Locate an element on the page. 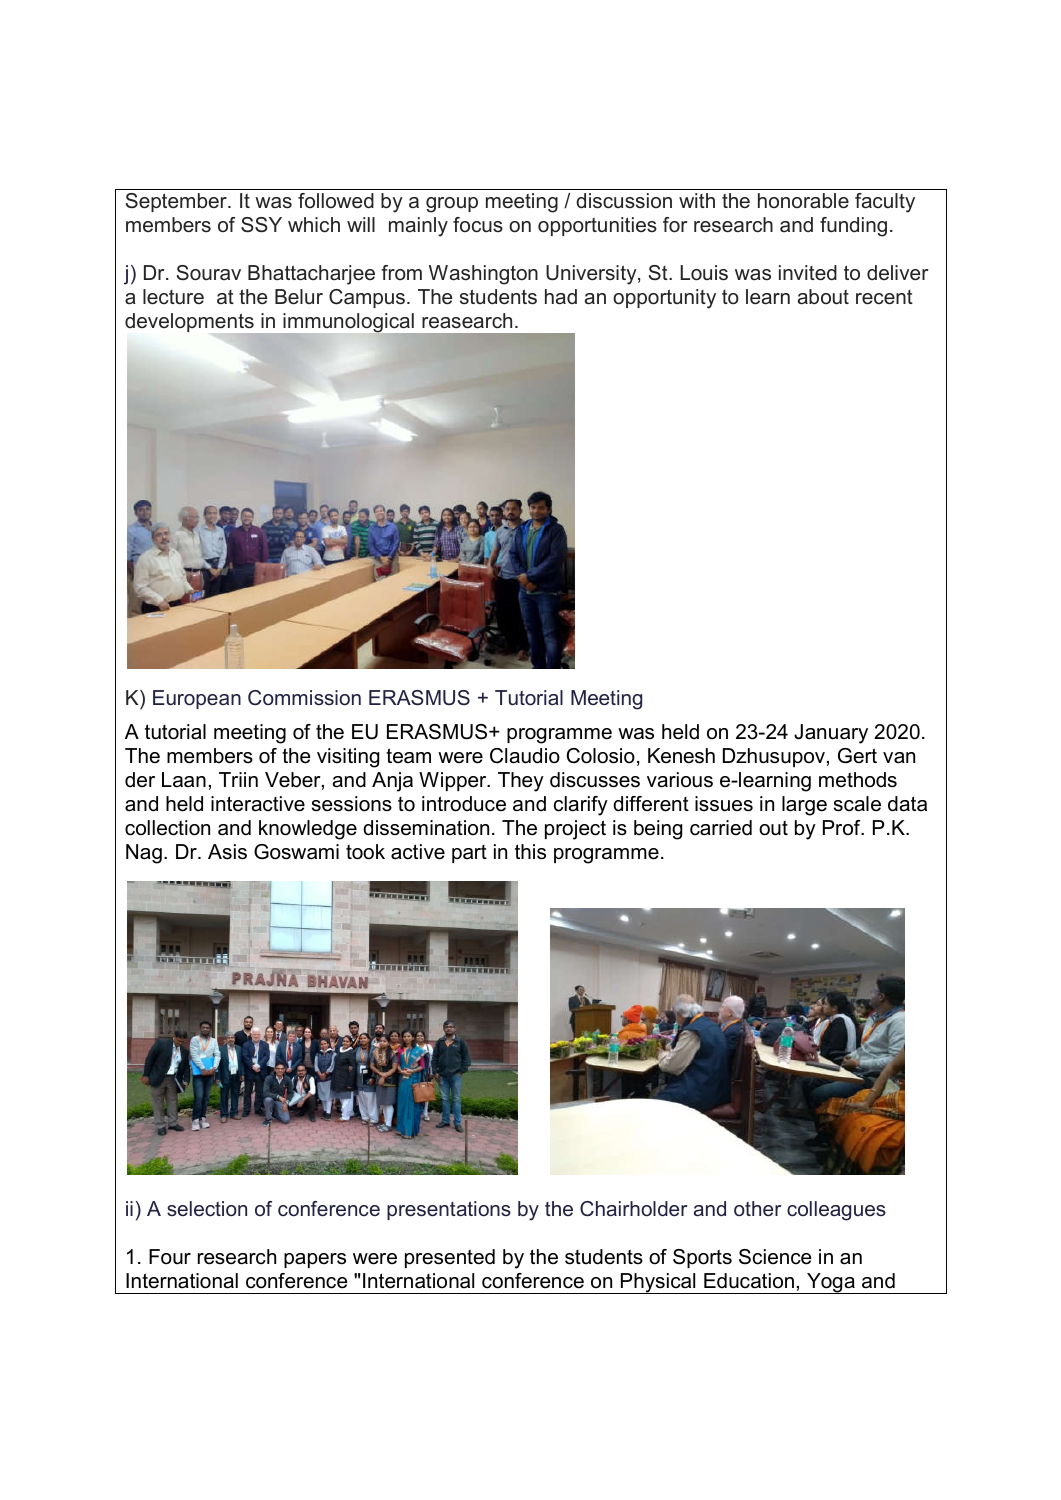  selection is located at coordinates (207, 1209).
